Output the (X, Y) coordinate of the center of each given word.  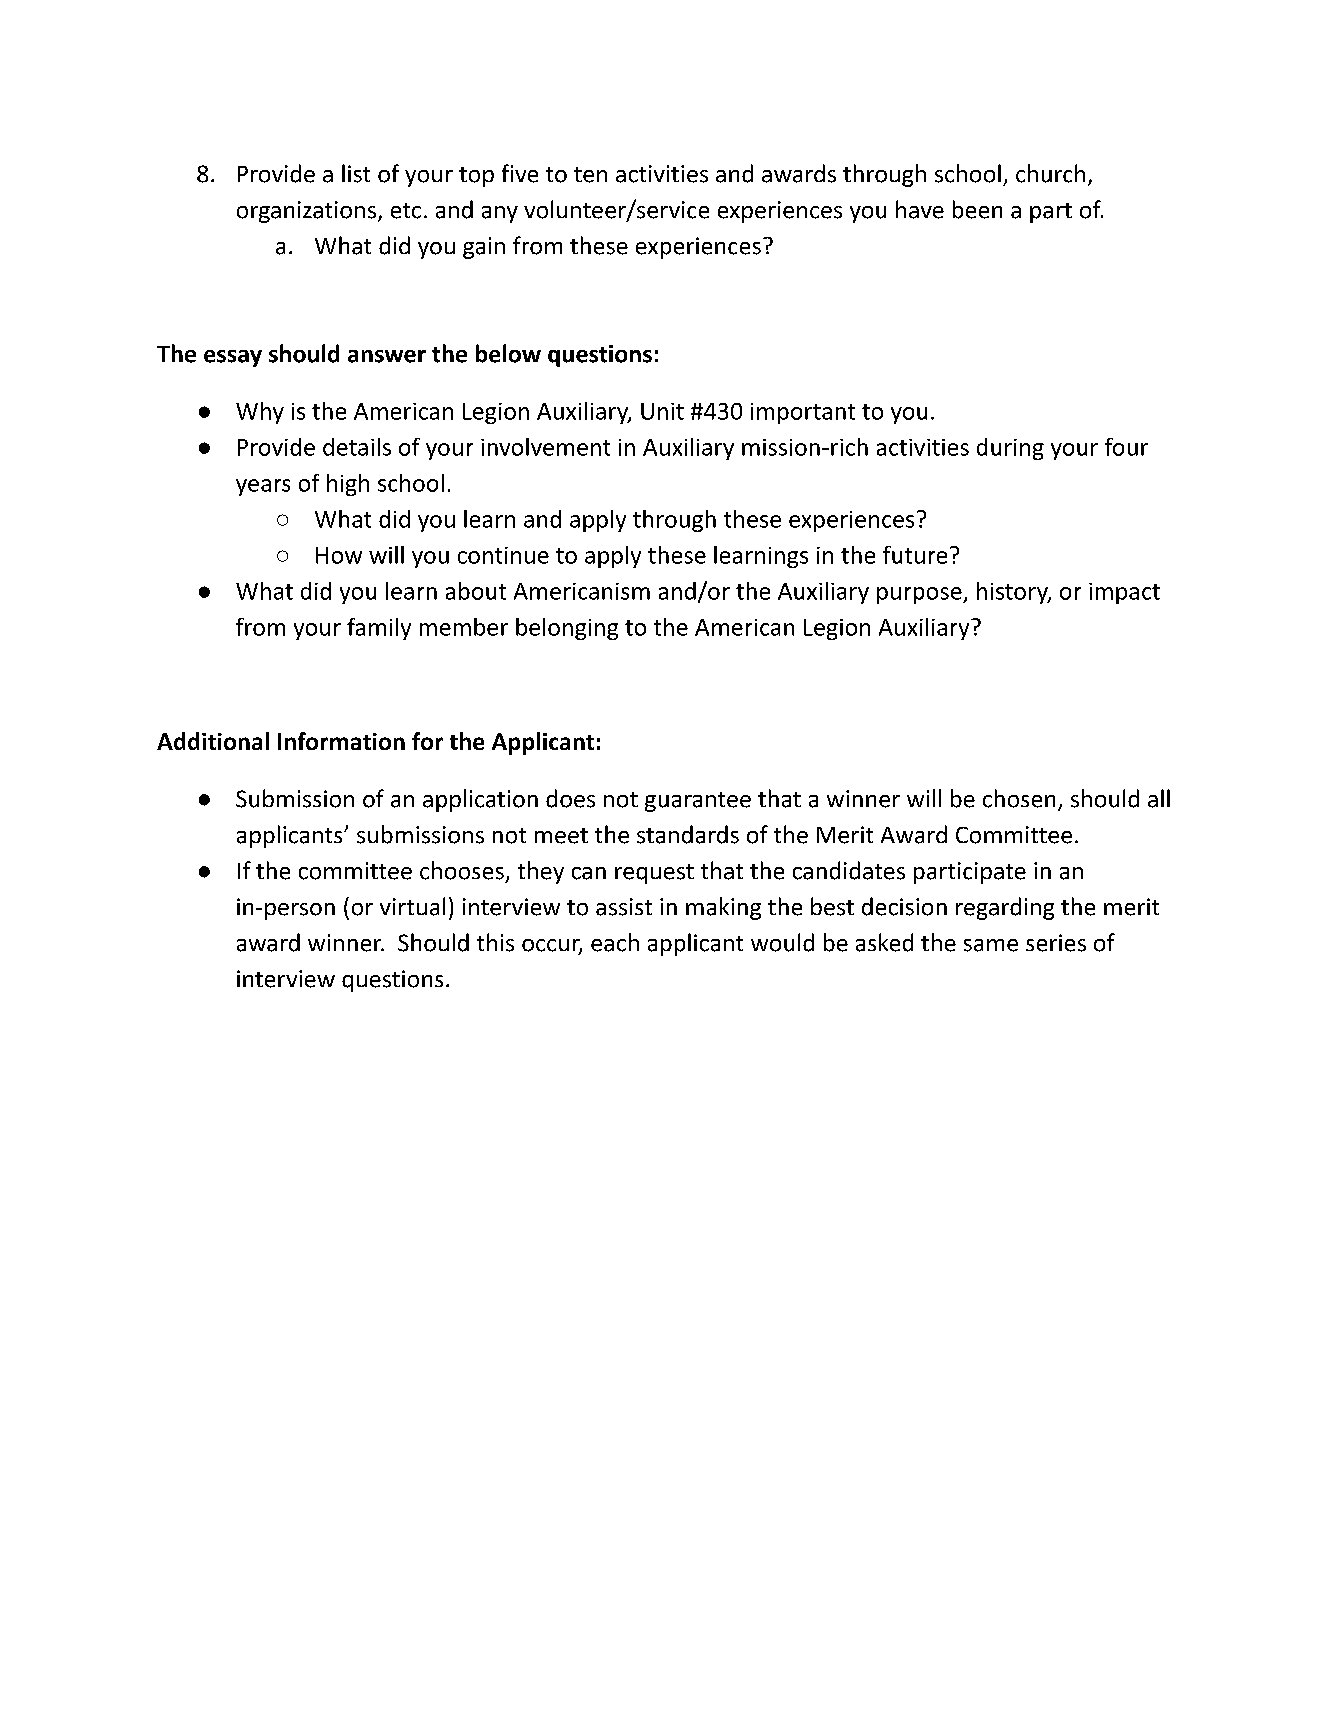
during (1010, 449)
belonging (567, 629)
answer (387, 356)
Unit (662, 411)
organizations (306, 212)
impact (1124, 593)
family (379, 629)
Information (341, 741)
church (1050, 173)
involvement (545, 447)
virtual (412, 906)
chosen (1019, 798)
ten (590, 175)
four (1126, 447)
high (348, 485)
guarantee (698, 802)
